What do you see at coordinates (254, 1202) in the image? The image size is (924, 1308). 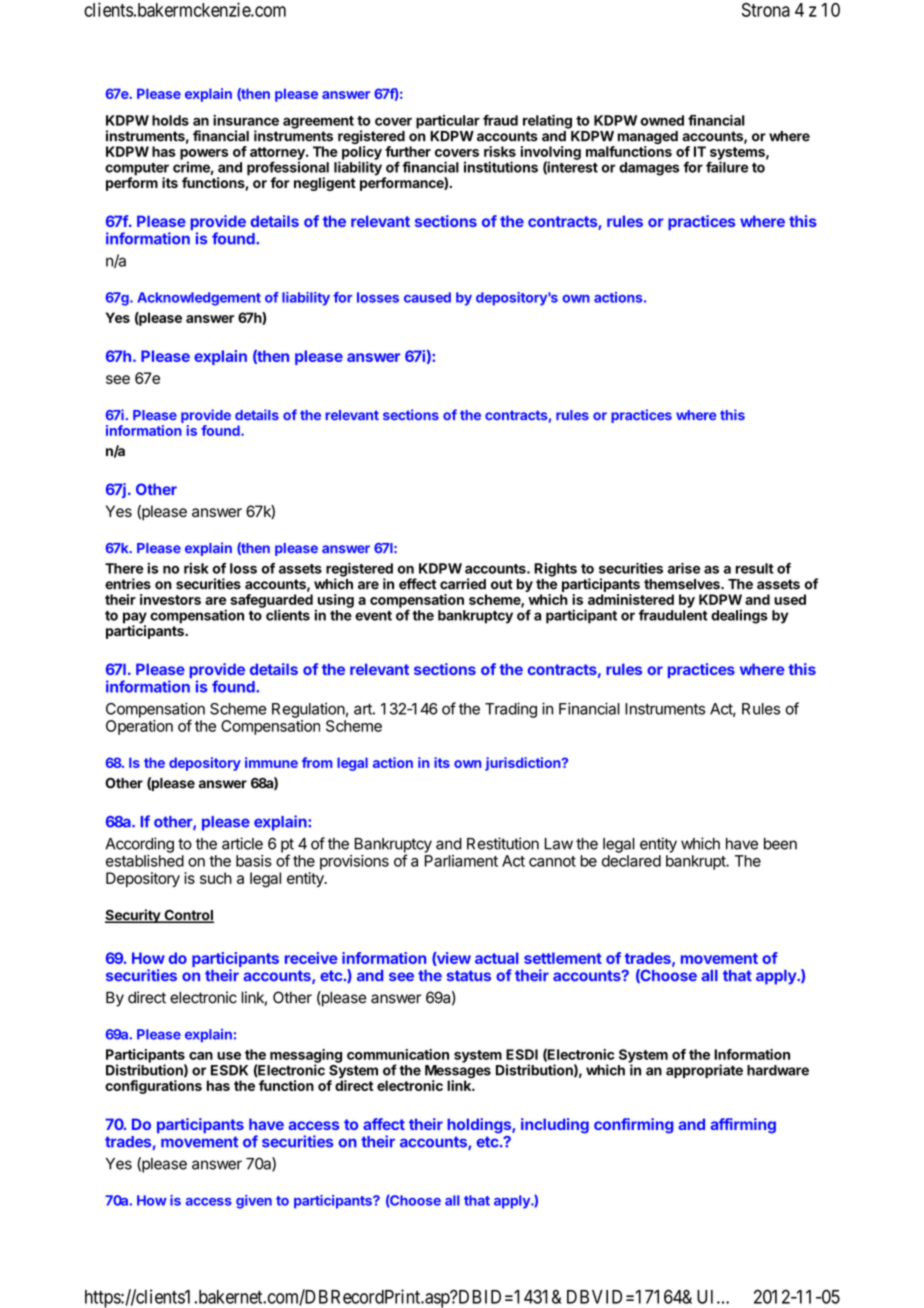 I see `given` at bounding box center [254, 1202].
